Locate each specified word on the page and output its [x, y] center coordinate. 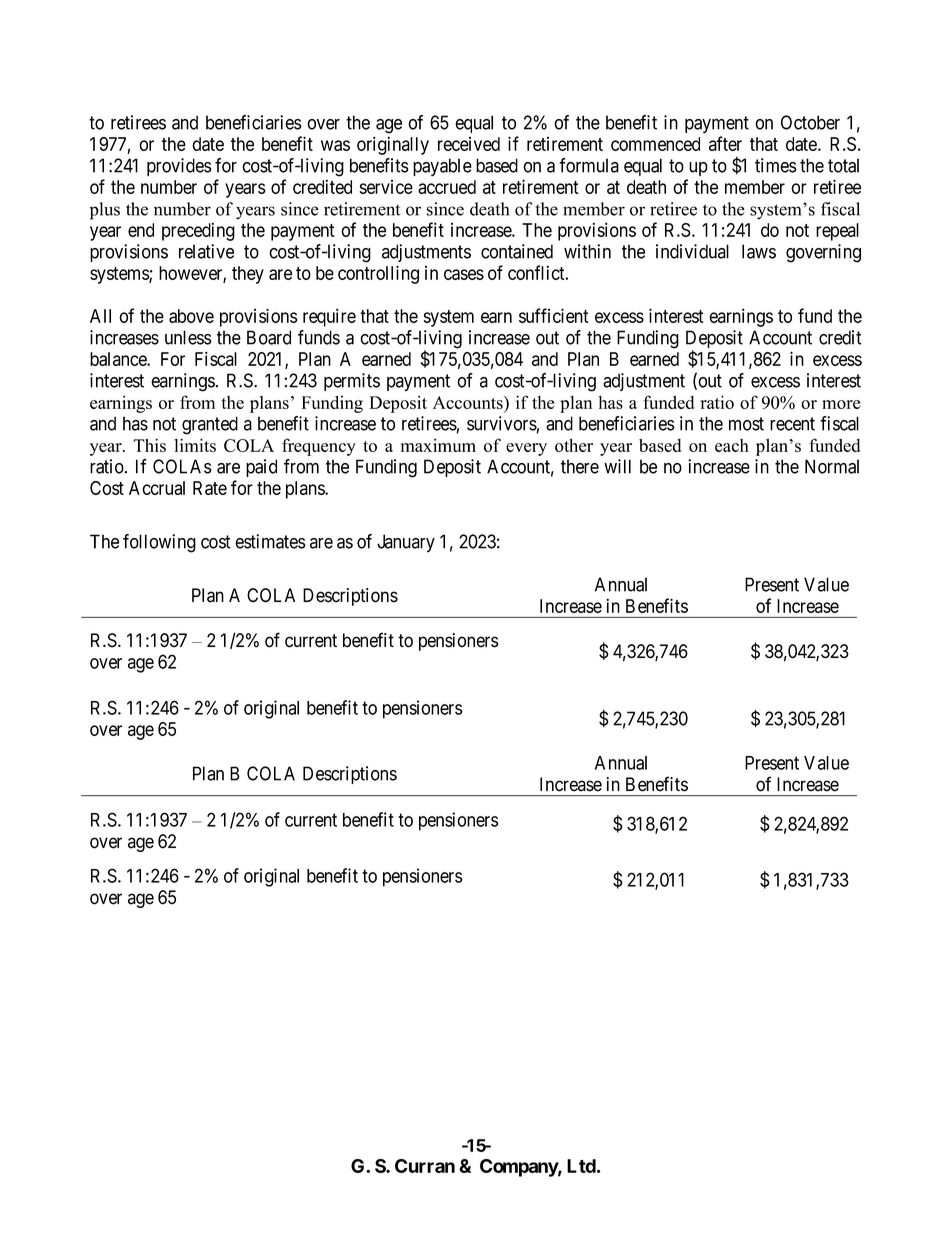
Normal [832, 466]
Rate [210, 488]
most [746, 424]
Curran [425, 1166]
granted [210, 425]
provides [179, 167]
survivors [502, 423]
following [159, 543]
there [580, 466]
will [617, 466]
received [469, 144]
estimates [270, 541]
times [776, 165]
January [406, 543]
